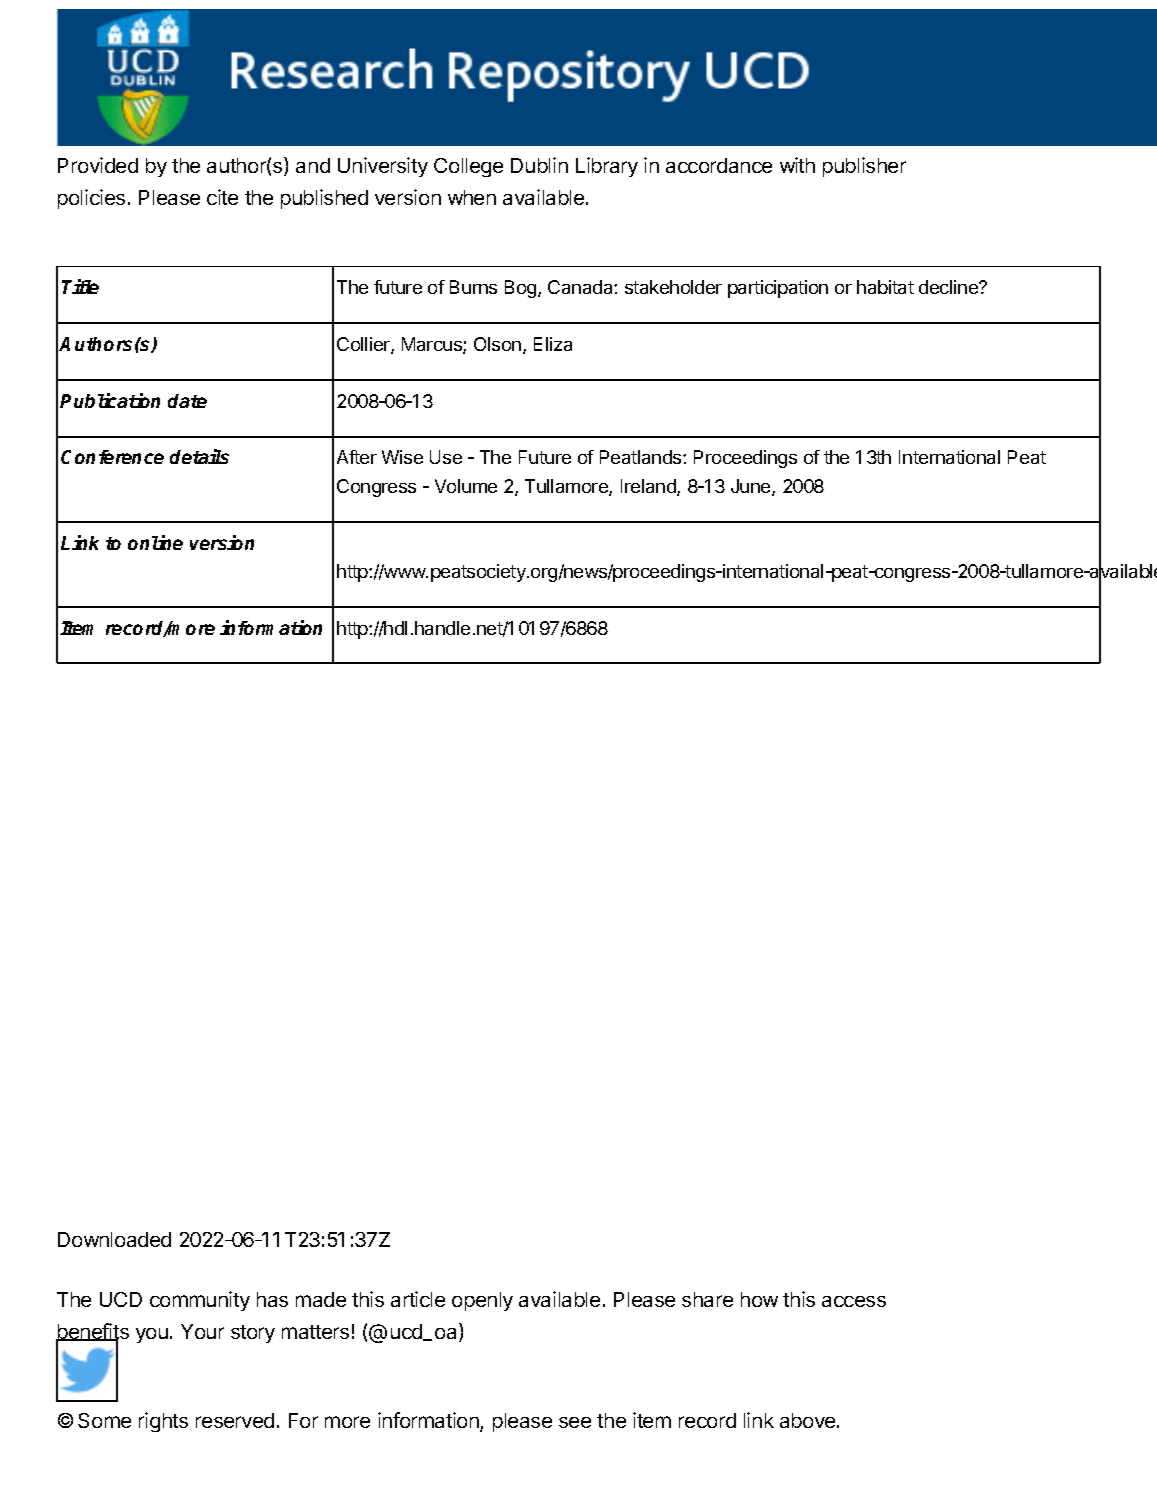 Image resolution: width=1157 pixels, height=1497 pixels. Describe the element at coordinates (752, 487) in the screenshot. I see `June` at that location.
